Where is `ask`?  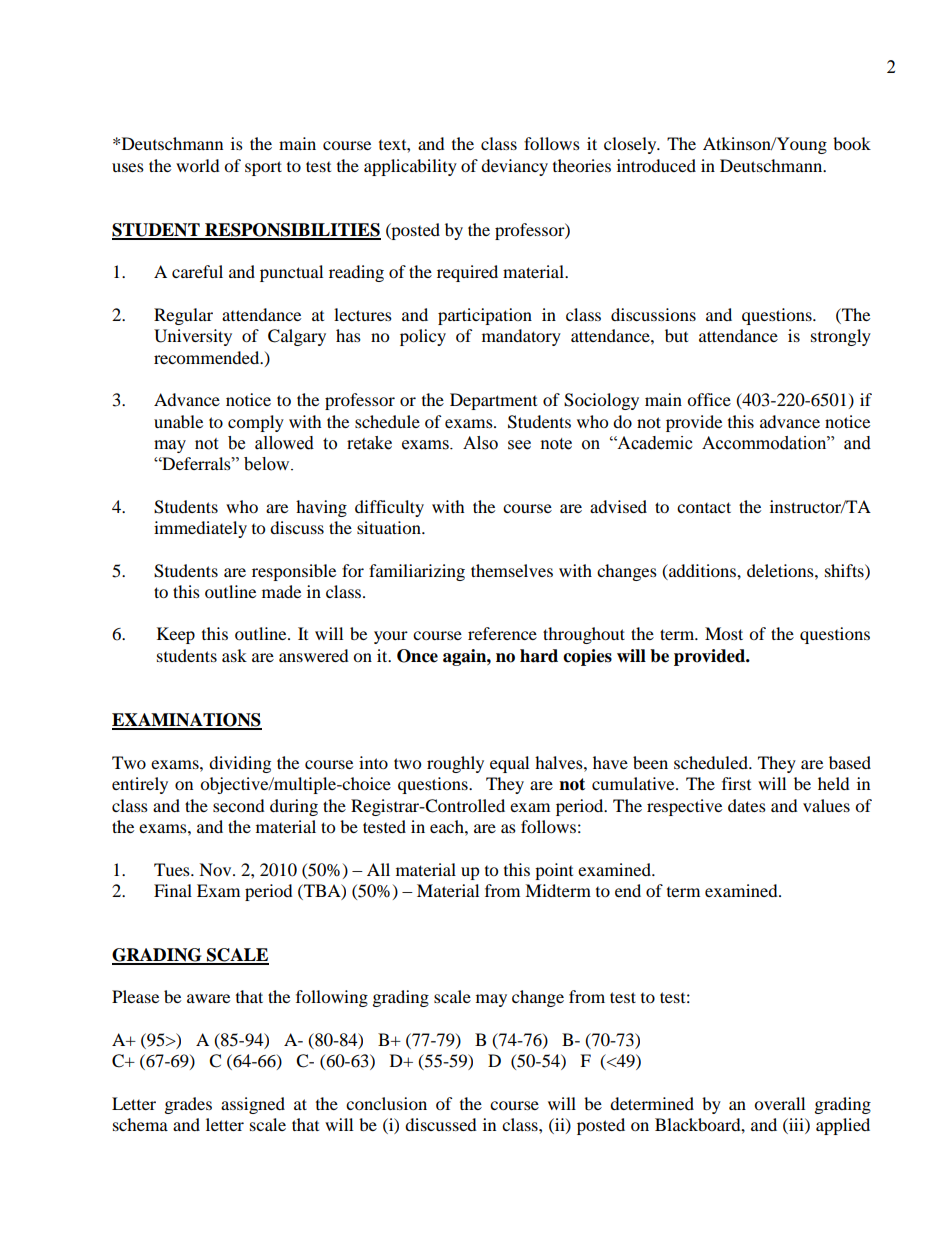
ask is located at coordinates (234, 655).
